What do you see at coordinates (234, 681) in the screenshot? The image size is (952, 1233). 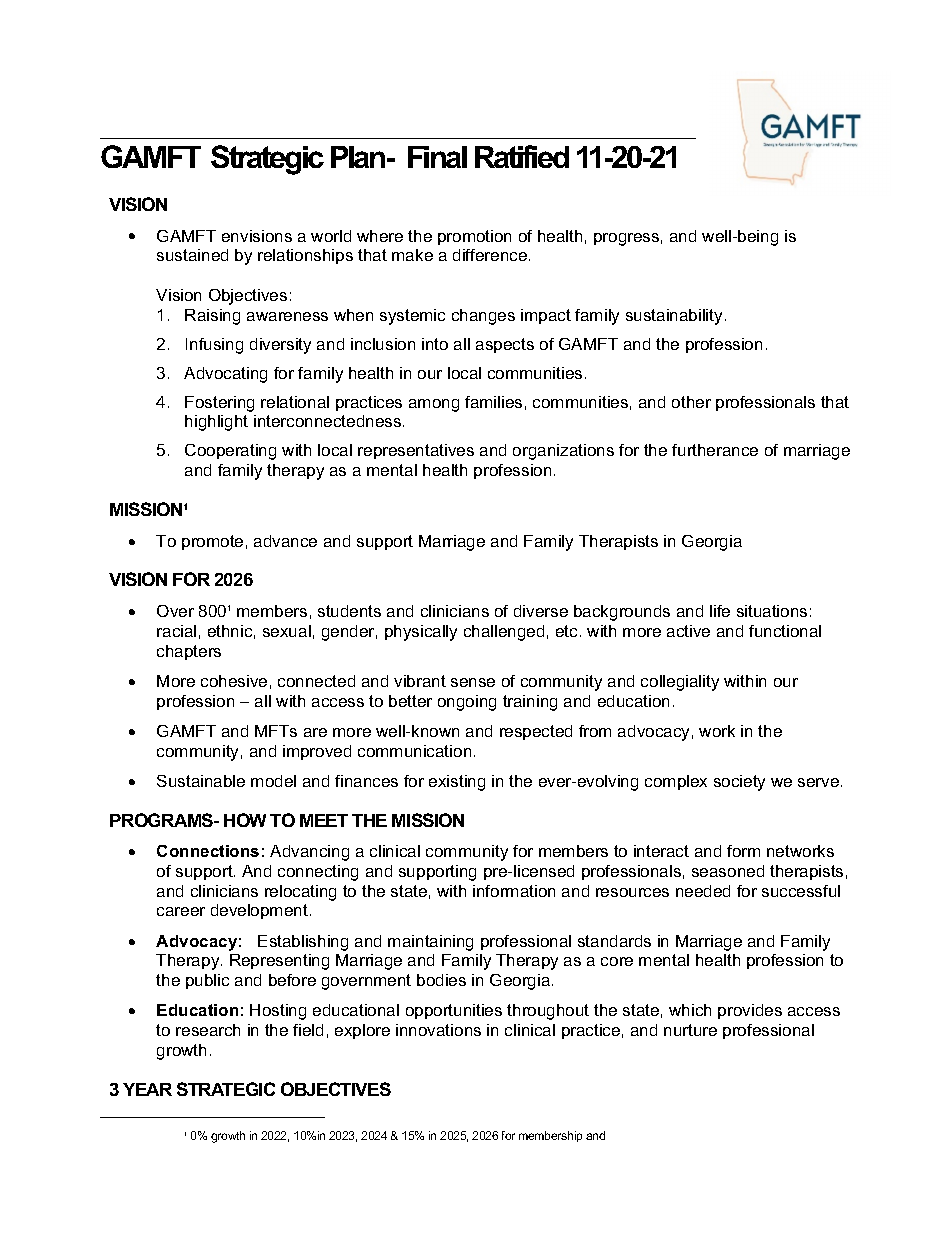 I see `cohesive` at bounding box center [234, 681].
